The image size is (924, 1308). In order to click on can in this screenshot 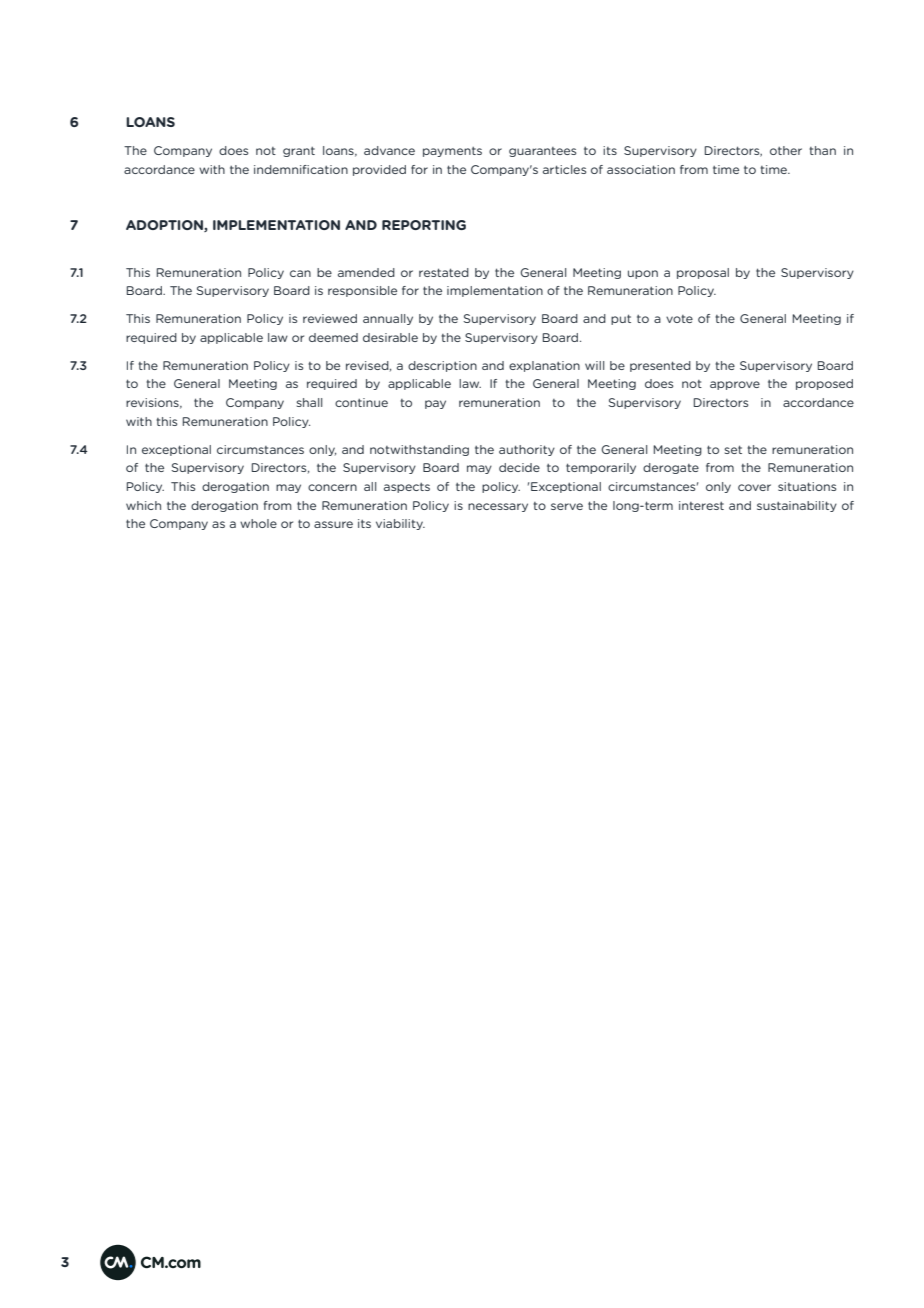, I will do `click(300, 273)`.
